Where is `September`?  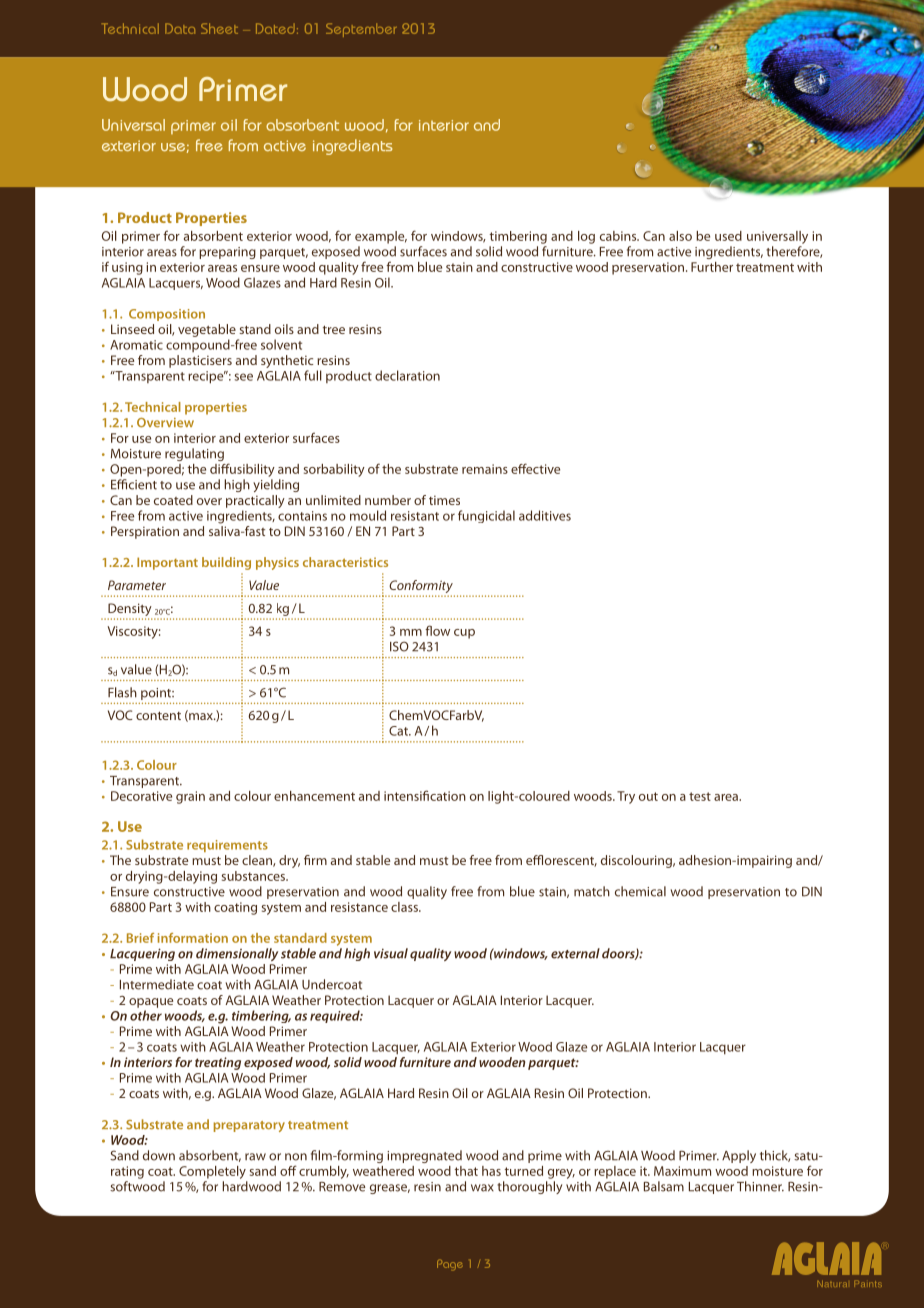 September is located at coordinates (361, 30).
